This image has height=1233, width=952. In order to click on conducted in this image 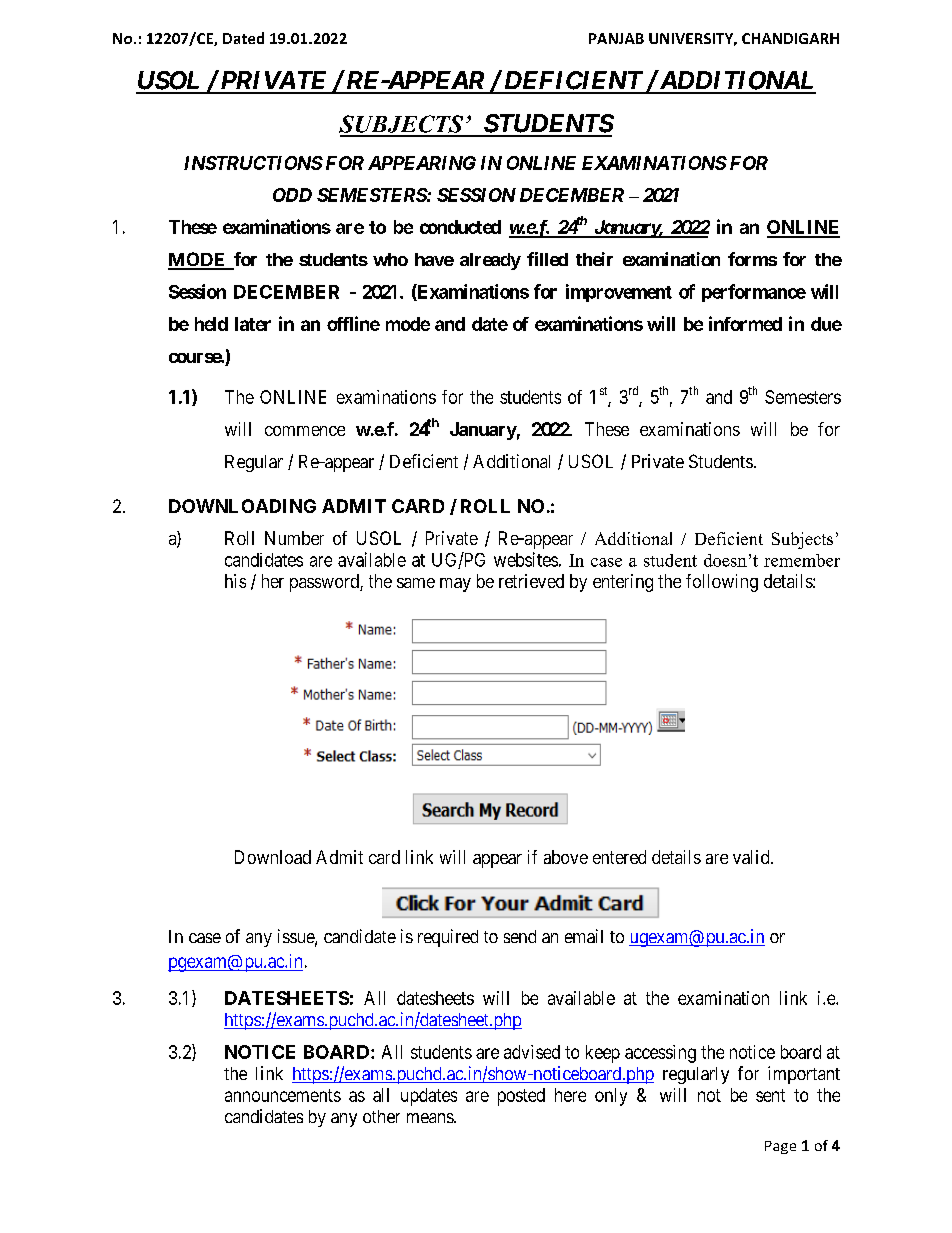, I will do `click(460, 227)`.
